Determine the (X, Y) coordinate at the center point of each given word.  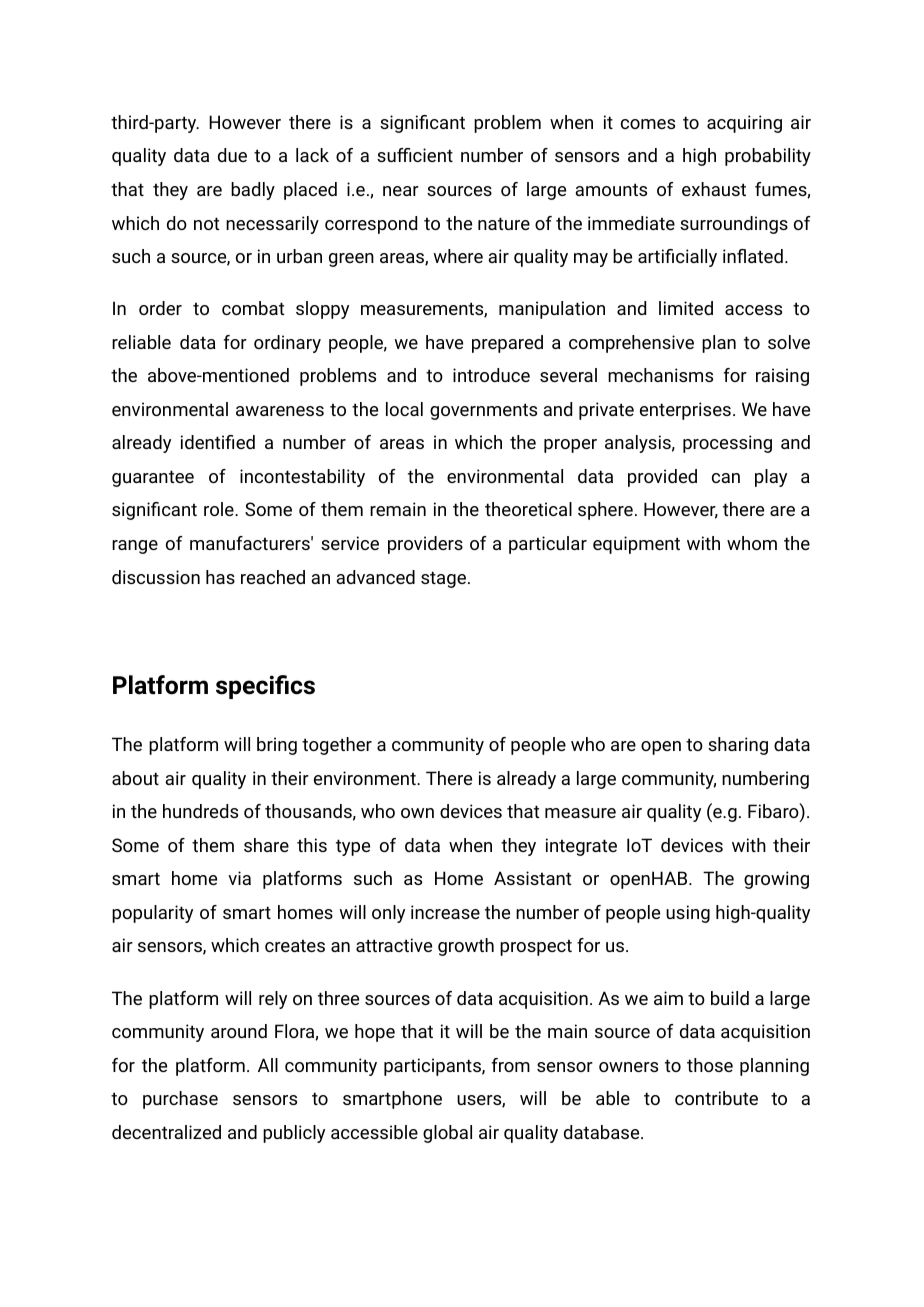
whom (752, 543)
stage (443, 579)
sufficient (415, 155)
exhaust (714, 189)
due (232, 155)
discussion (156, 577)
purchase (180, 1100)
